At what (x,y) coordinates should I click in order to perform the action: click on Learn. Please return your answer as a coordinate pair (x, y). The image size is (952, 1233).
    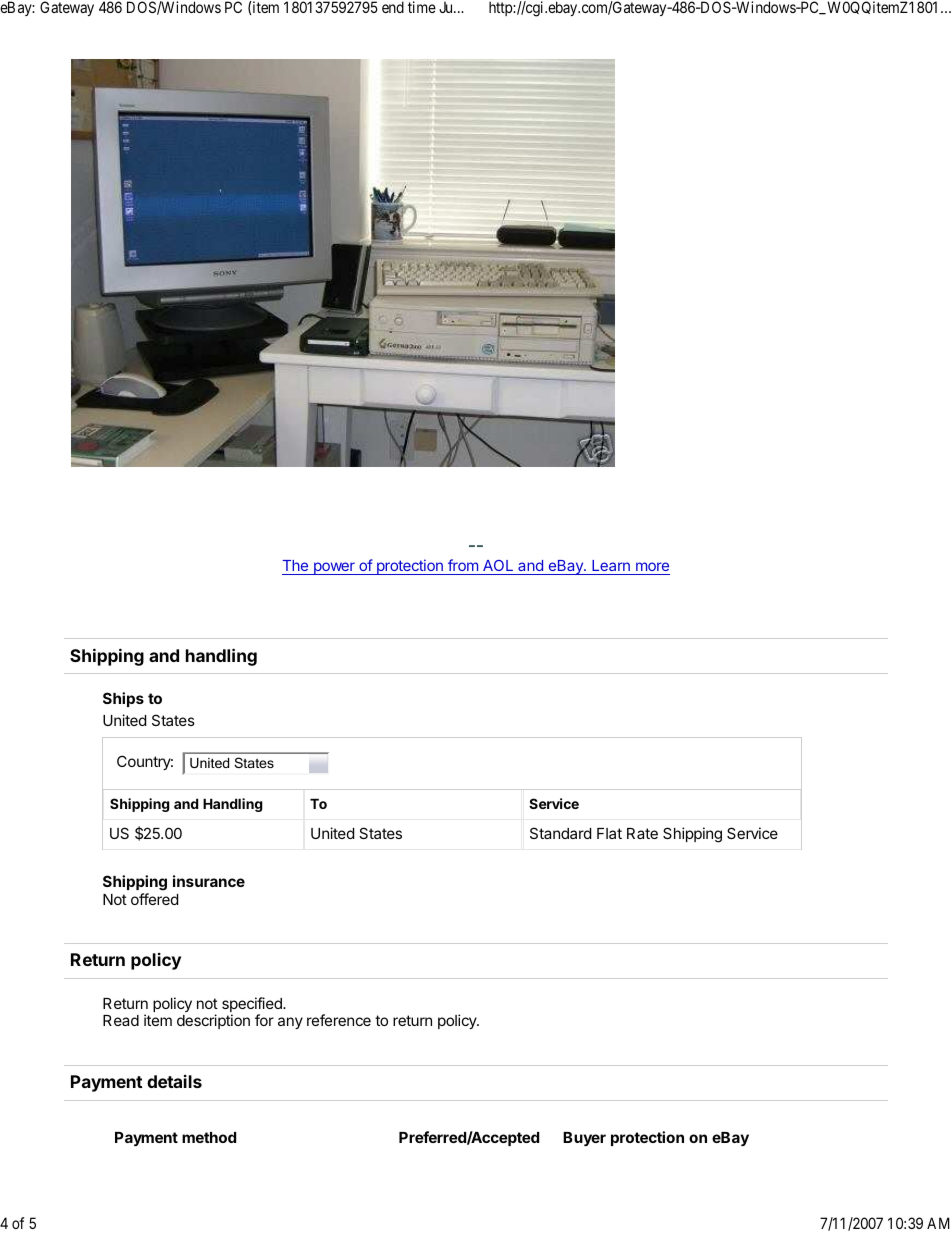
    Looking at the image, I should click on (611, 565).
